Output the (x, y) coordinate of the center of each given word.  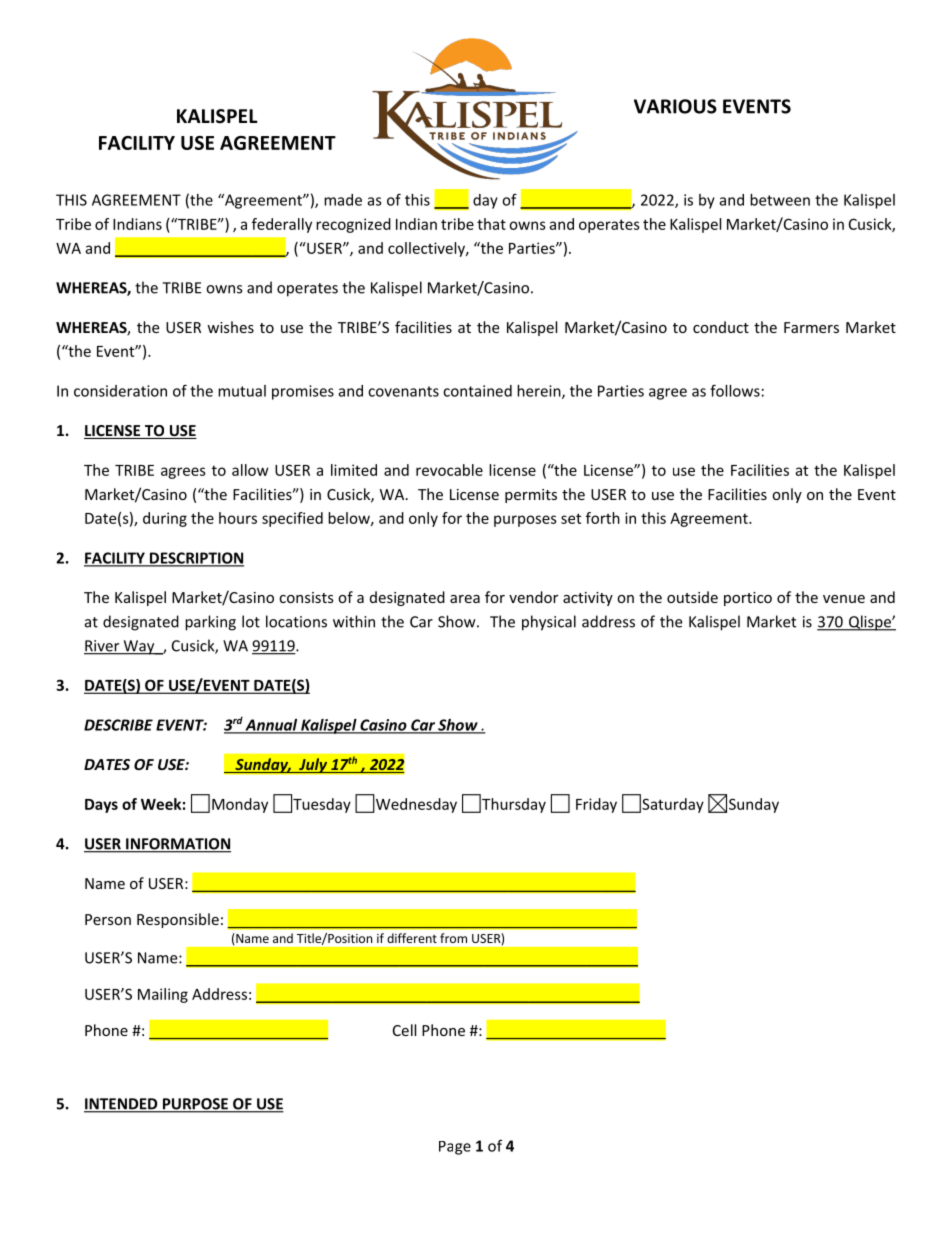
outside (692, 597)
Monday (240, 805)
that (491, 224)
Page (455, 1148)
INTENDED (122, 1105)
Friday (596, 805)
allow (250, 470)
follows (735, 390)
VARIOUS (675, 106)
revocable (449, 470)
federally (282, 225)
